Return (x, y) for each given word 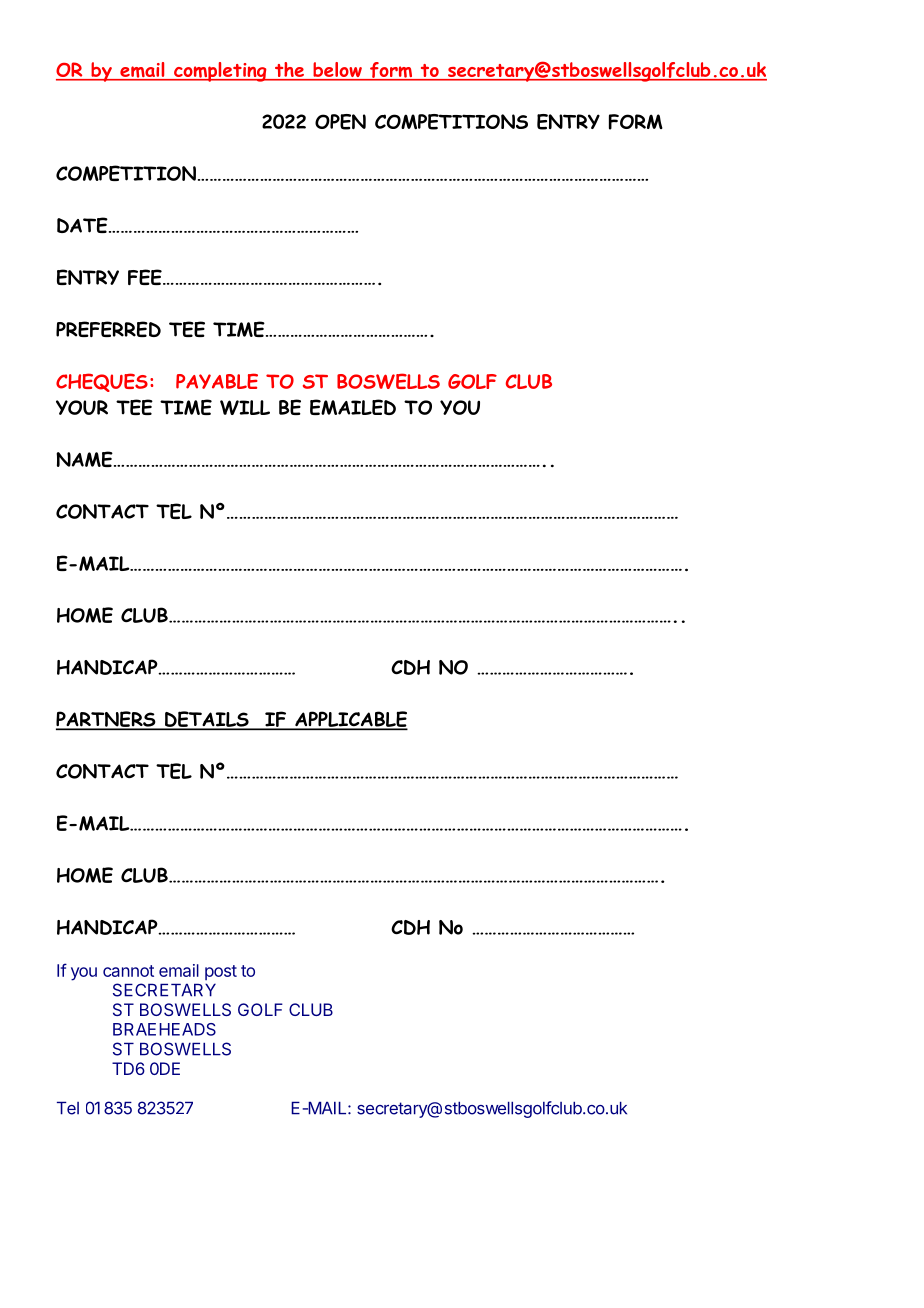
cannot (128, 971)
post (221, 972)
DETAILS (207, 720)
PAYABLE (217, 381)
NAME (85, 459)
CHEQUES (102, 382)
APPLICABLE (350, 720)
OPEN (340, 122)
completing (220, 72)
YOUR (82, 407)
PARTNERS (107, 720)
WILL (245, 407)
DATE (83, 225)
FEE (146, 277)
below (337, 71)
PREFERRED (108, 329)
